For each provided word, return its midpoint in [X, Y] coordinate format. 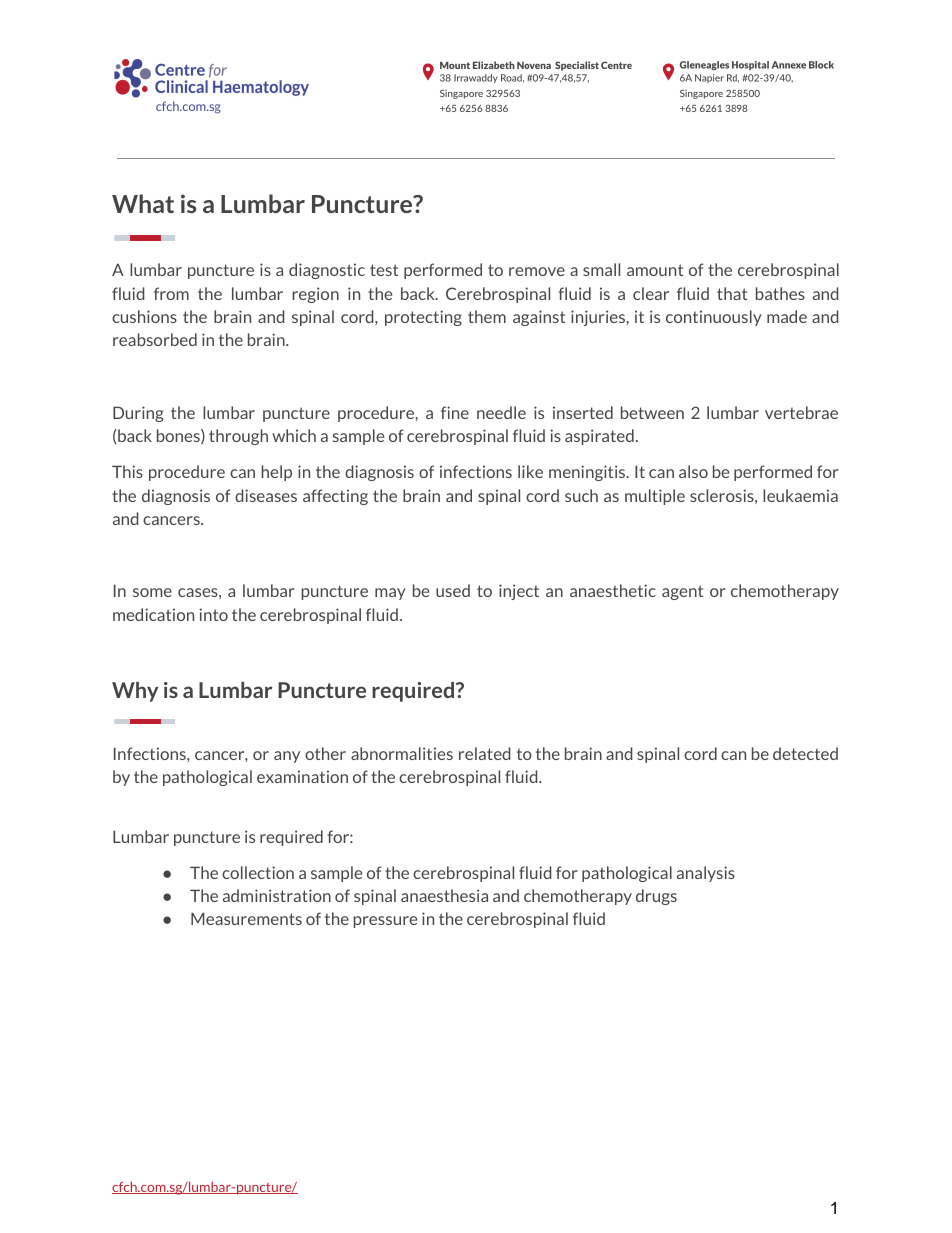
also [693, 471]
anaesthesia [444, 895]
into [213, 614]
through [238, 437]
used [453, 590]
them [487, 316]
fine [455, 412]
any [287, 757]
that [732, 293]
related [484, 753]
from [171, 293]
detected [805, 753]
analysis [706, 874]
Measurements [246, 918]
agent [682, 592]
